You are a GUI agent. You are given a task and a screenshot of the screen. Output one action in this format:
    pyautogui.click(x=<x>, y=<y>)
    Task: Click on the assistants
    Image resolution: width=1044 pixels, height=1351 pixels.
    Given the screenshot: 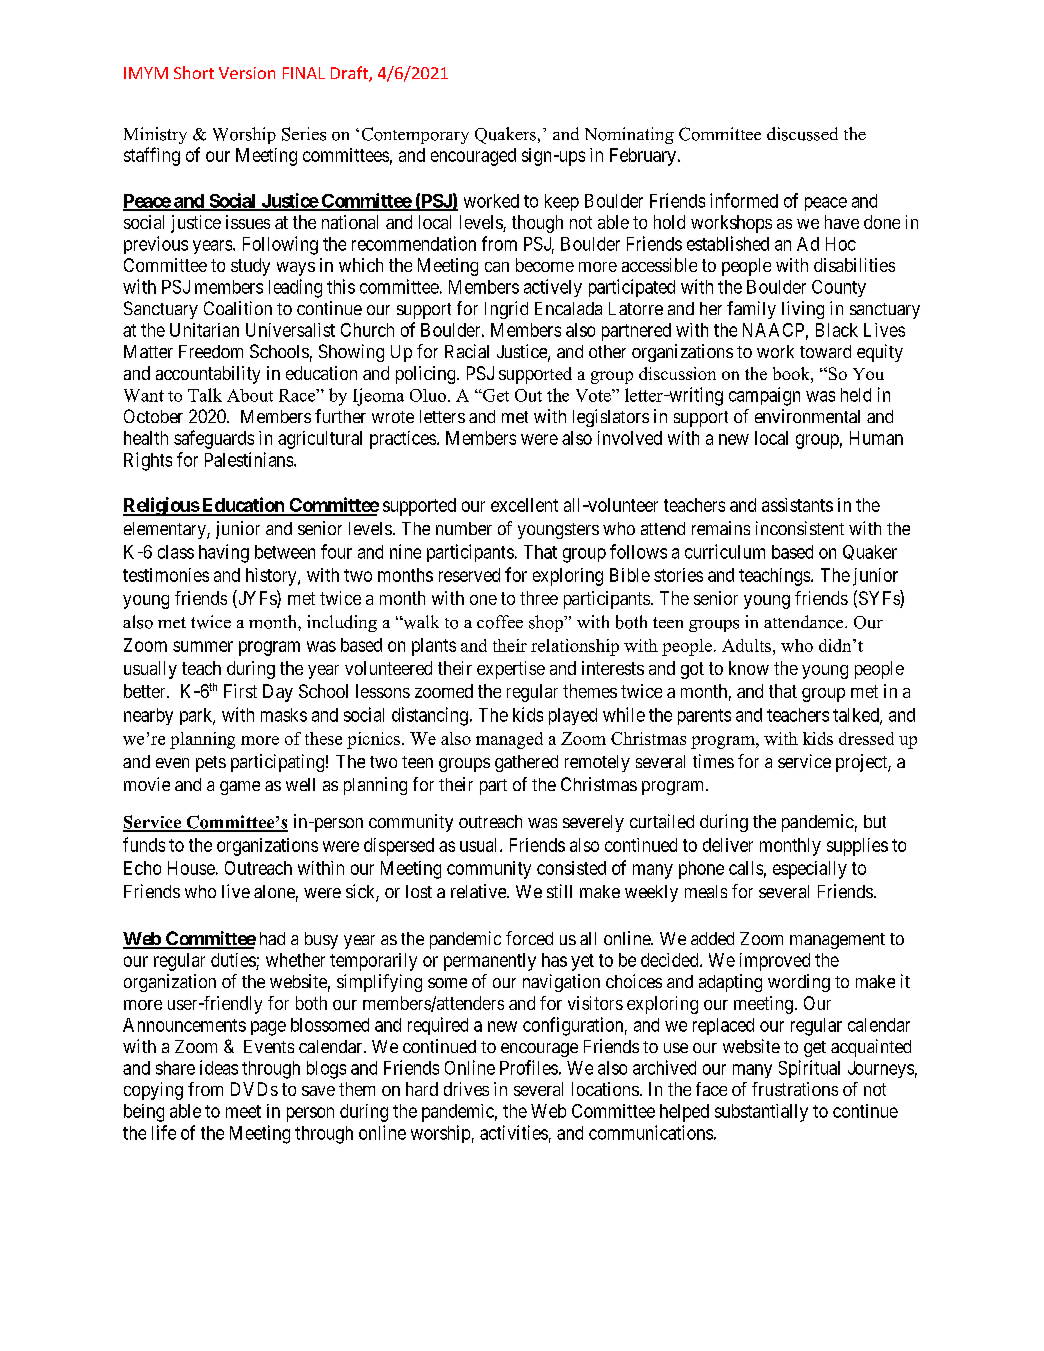 What is the action you would take?
    pyautogui.click(x=797, y=505)
